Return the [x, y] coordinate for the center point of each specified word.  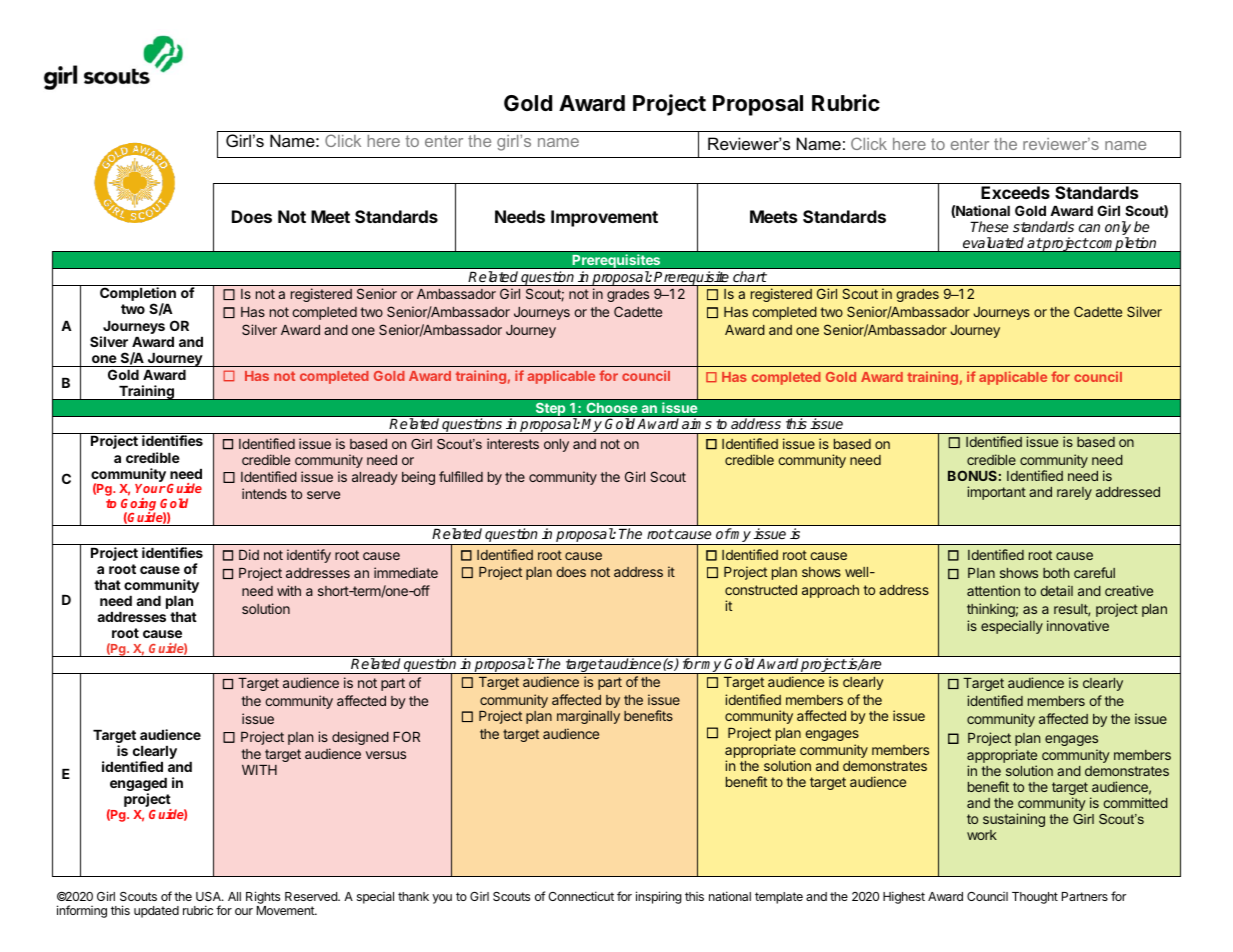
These [989, 226]
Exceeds [1015, 192]
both [1056, 573]
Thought [1035, 898]
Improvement [604, 218]
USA [209, 896]
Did [249, 554]
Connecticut [581, 896]
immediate [406, 572]
